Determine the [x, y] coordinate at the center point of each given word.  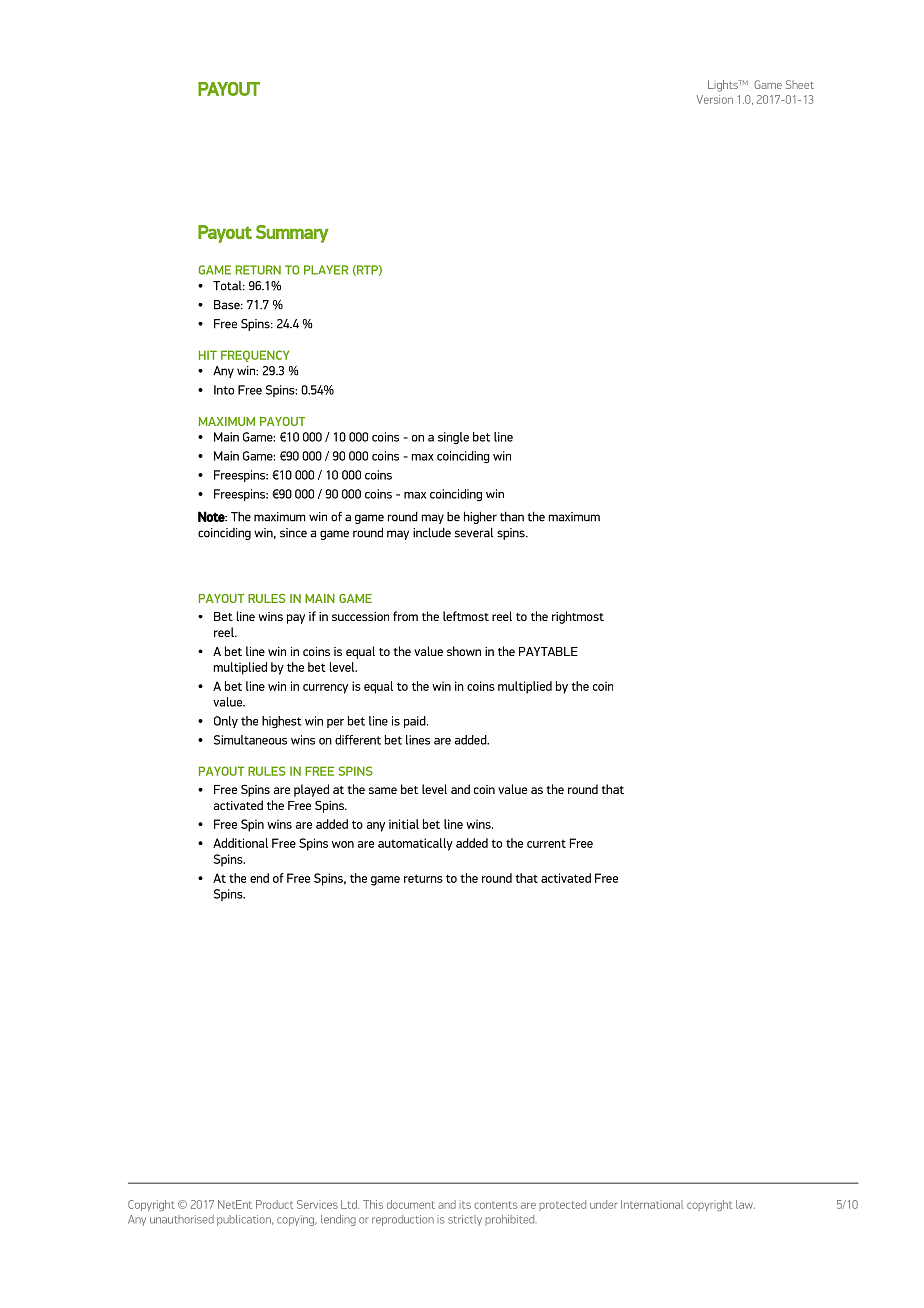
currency [325, 689]
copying [296, 1220]
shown [464, 651]
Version [714, 99]
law [745, 1204]
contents [495, 1205]
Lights [724, 86]
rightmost [578, 617]
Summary [292, 234]
